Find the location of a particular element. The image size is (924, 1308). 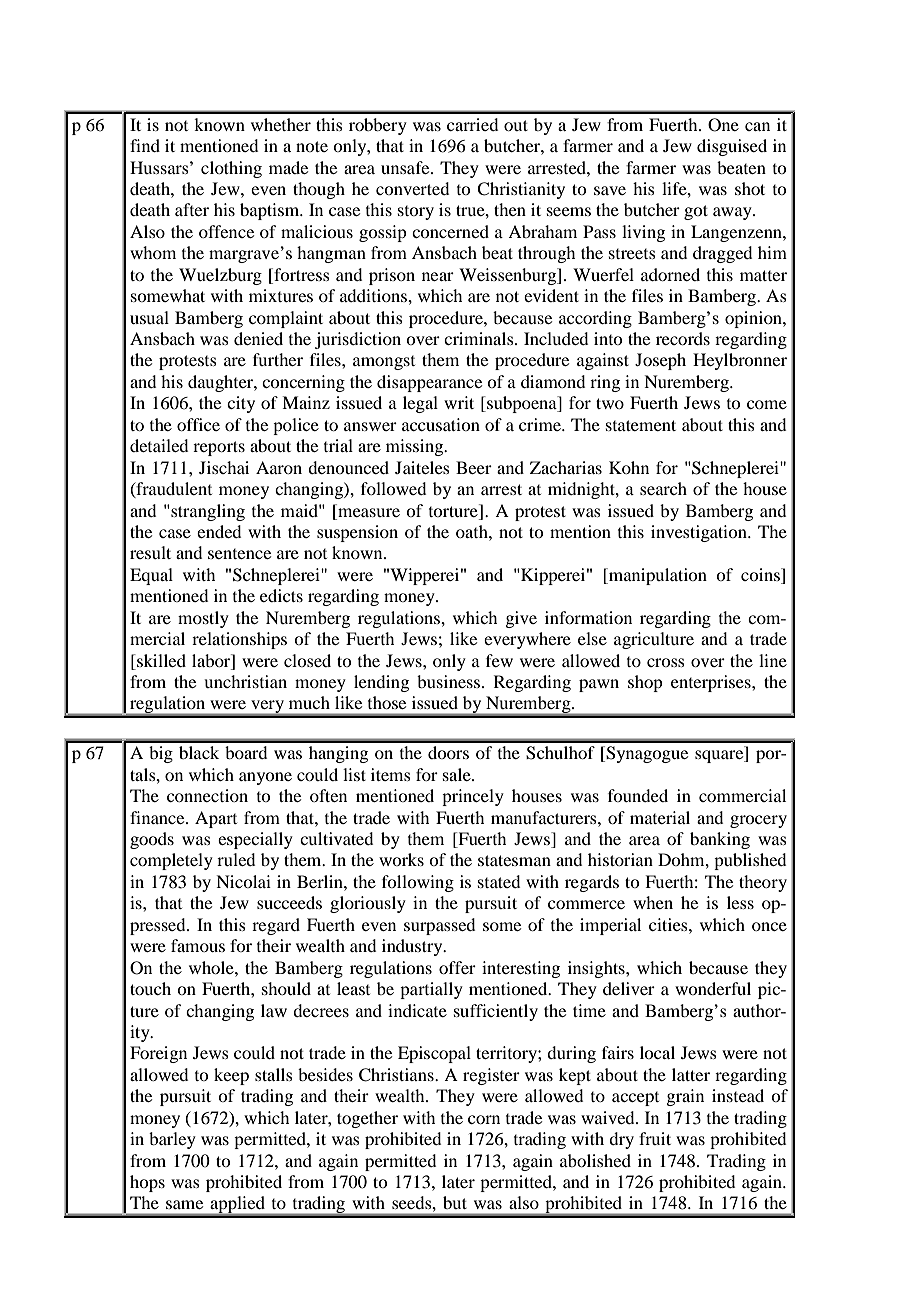

corn is located at coordinates (484, 1119).
